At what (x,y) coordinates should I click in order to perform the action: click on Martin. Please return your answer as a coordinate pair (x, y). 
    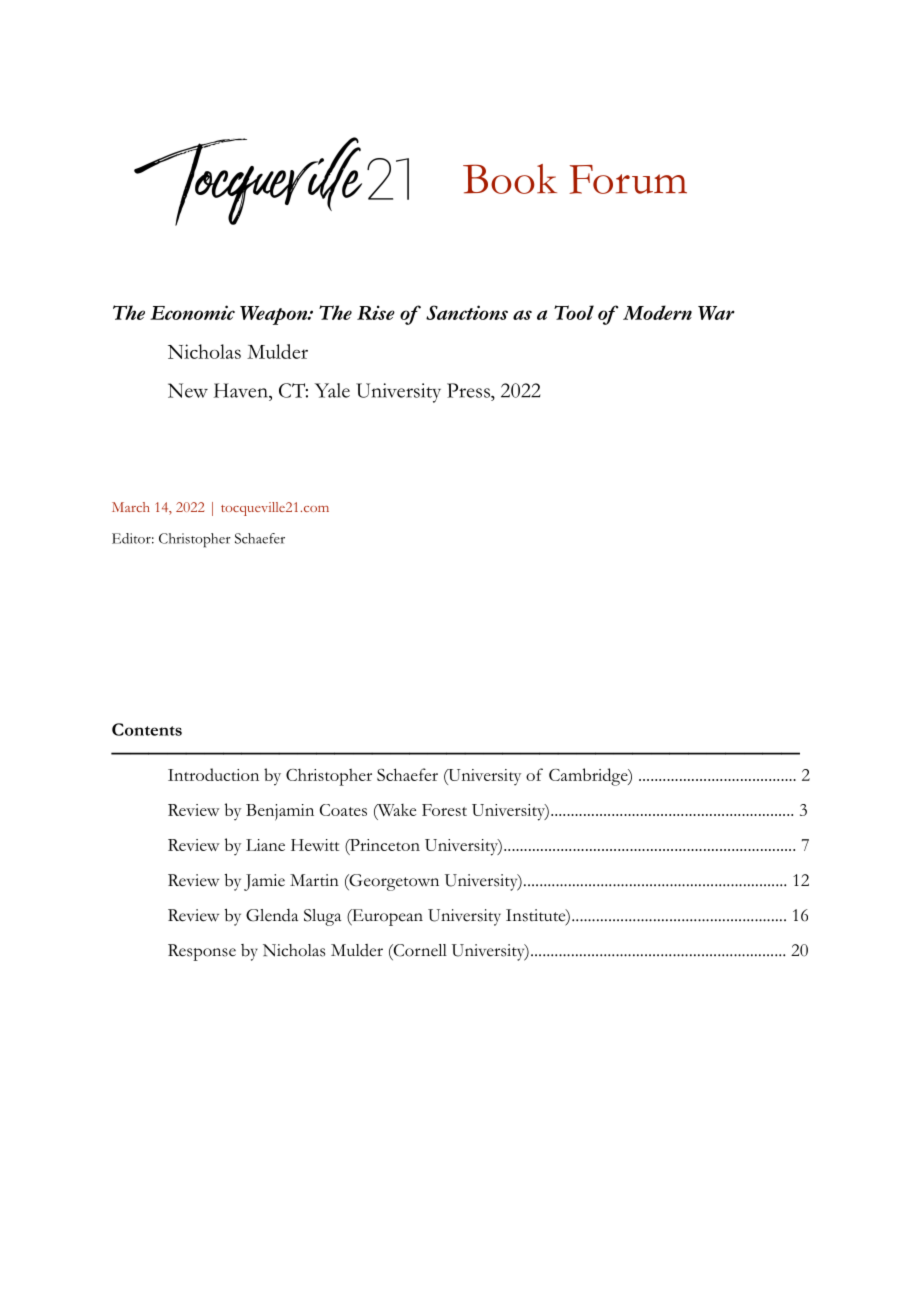
    Looking at the image, I should click on (314, 880).
